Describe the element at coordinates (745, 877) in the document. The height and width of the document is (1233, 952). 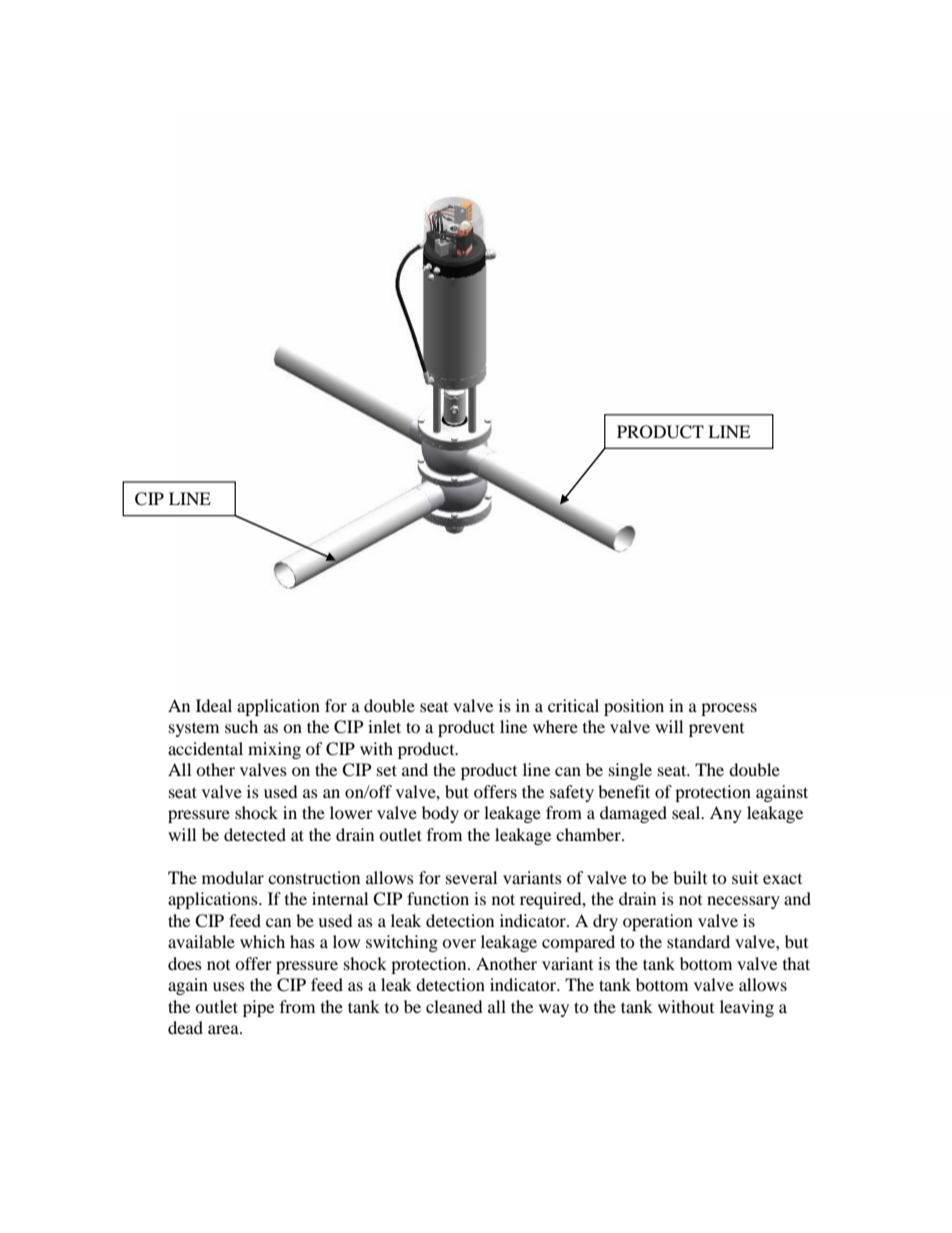
I see `suit` at that location.
